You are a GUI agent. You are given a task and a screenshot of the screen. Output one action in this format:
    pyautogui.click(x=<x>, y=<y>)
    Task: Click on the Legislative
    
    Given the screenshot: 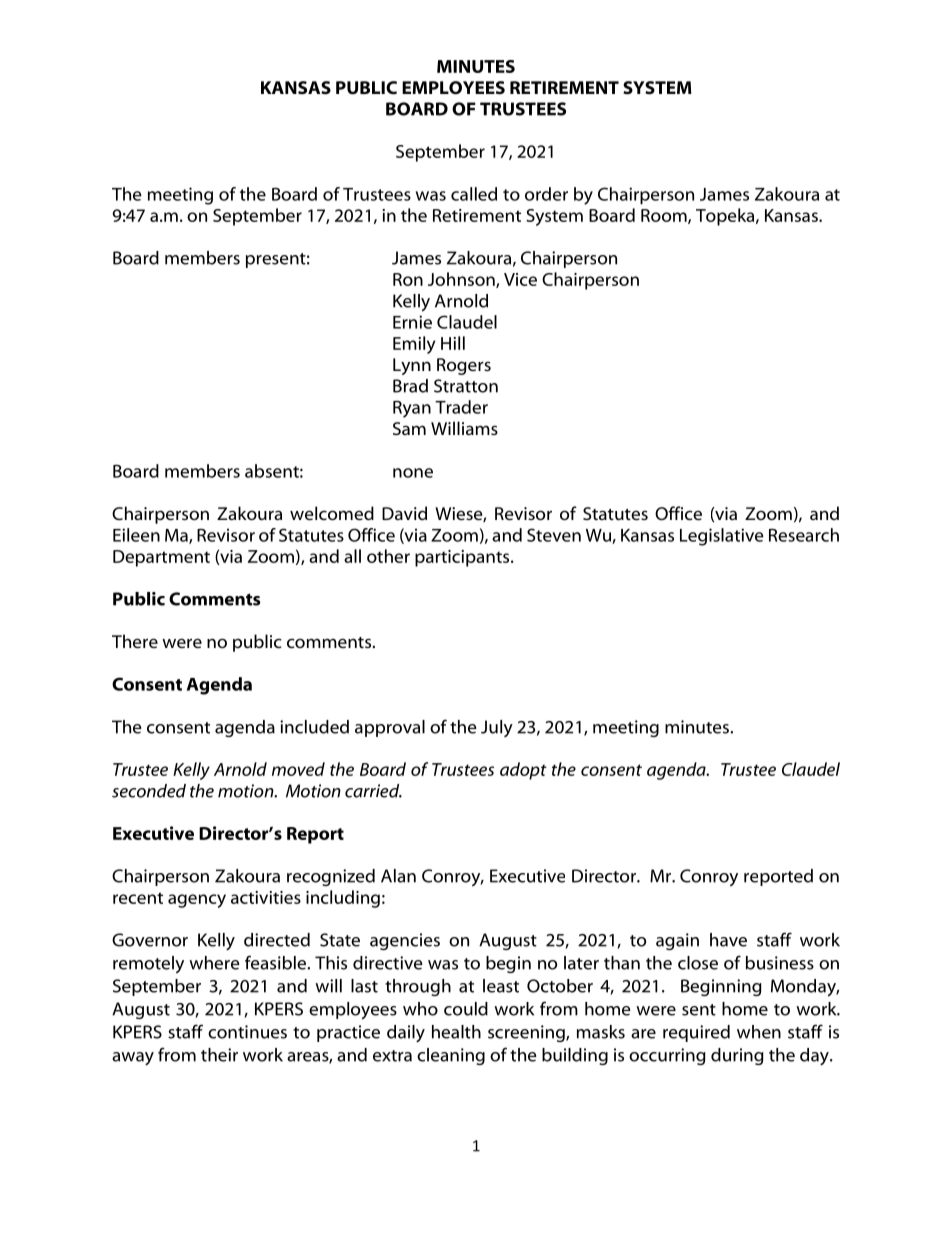 What is the action you would take?
    pyautogui.click(x=722, y=537)
